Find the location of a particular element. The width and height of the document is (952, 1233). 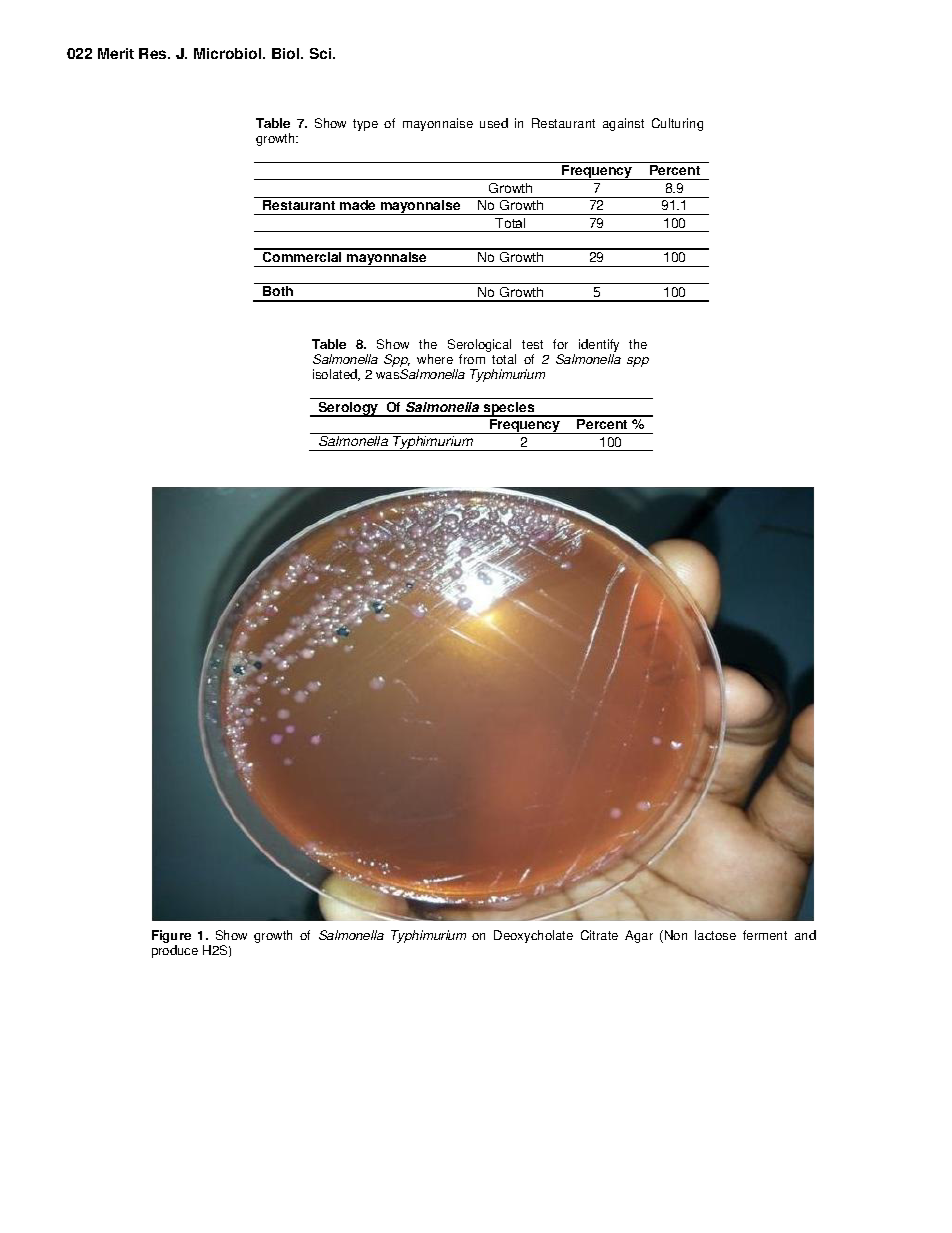

Merit is located at coordinates (116, 53).
